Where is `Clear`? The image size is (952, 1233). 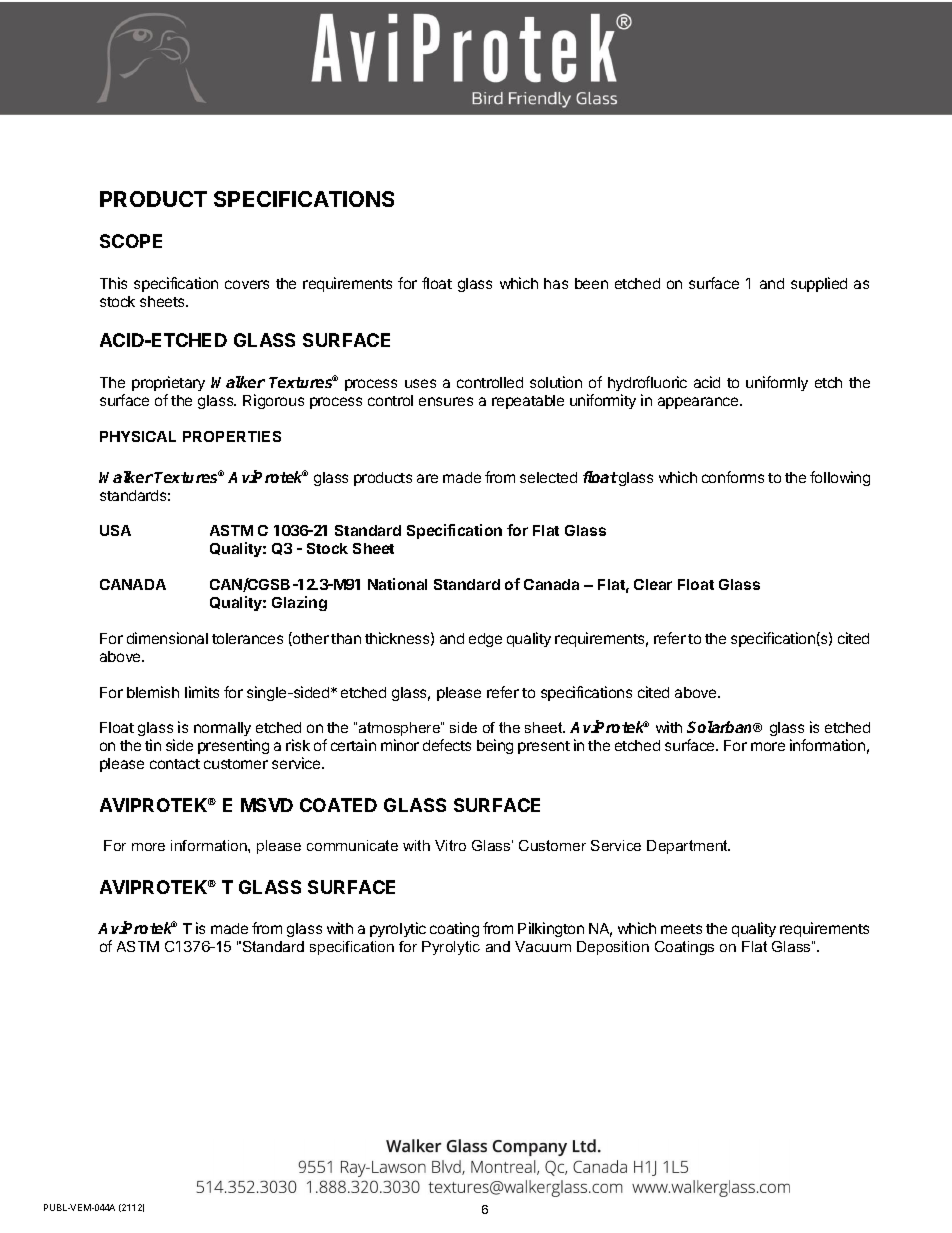 Clear is located at coordinates (653, 584).
